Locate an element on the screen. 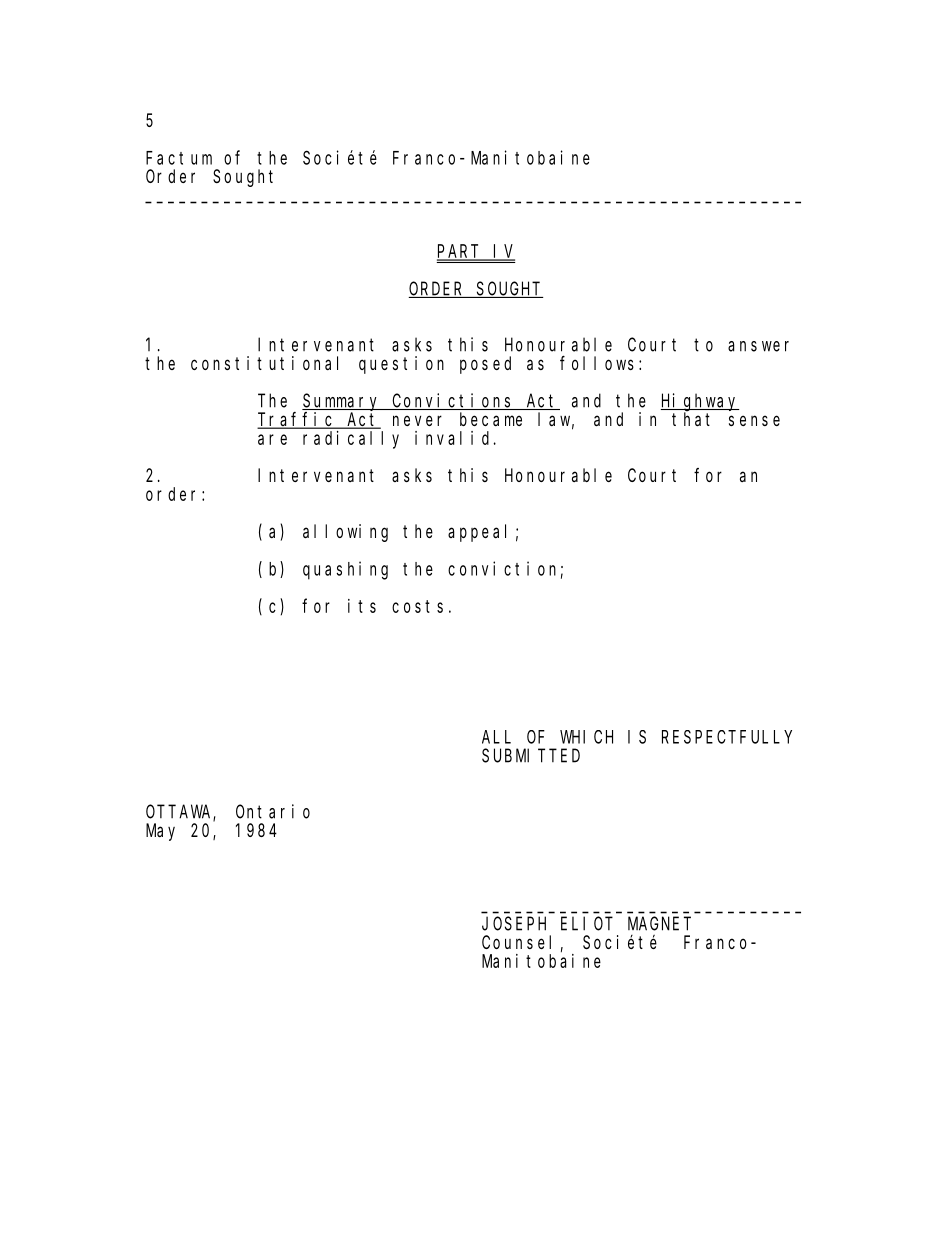 Image resolution: width=952 pixels, height=1233 pixels. WHICH is located at coordinates (586, 737).
